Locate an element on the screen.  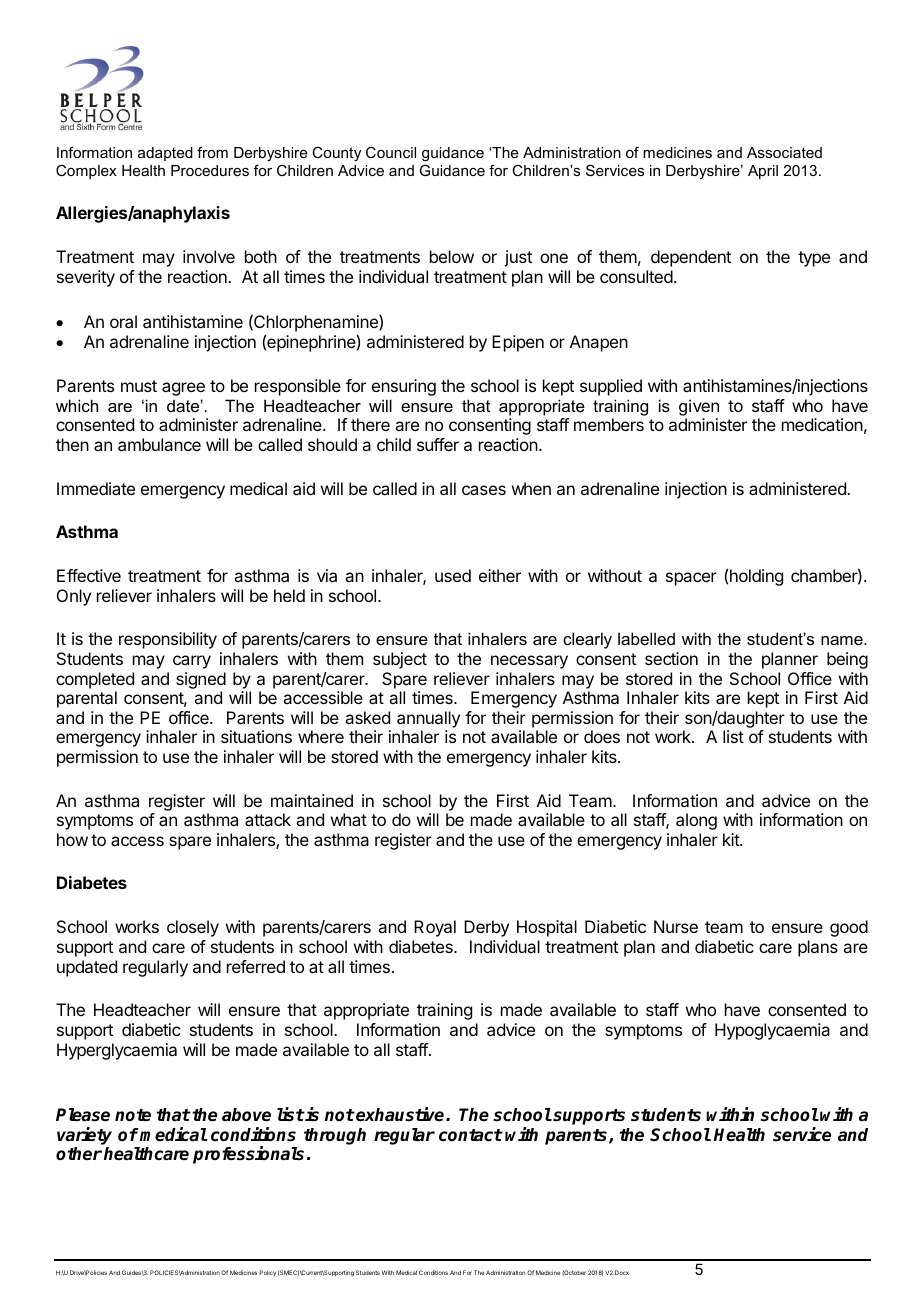
April is located at coordinates (763, 172).
